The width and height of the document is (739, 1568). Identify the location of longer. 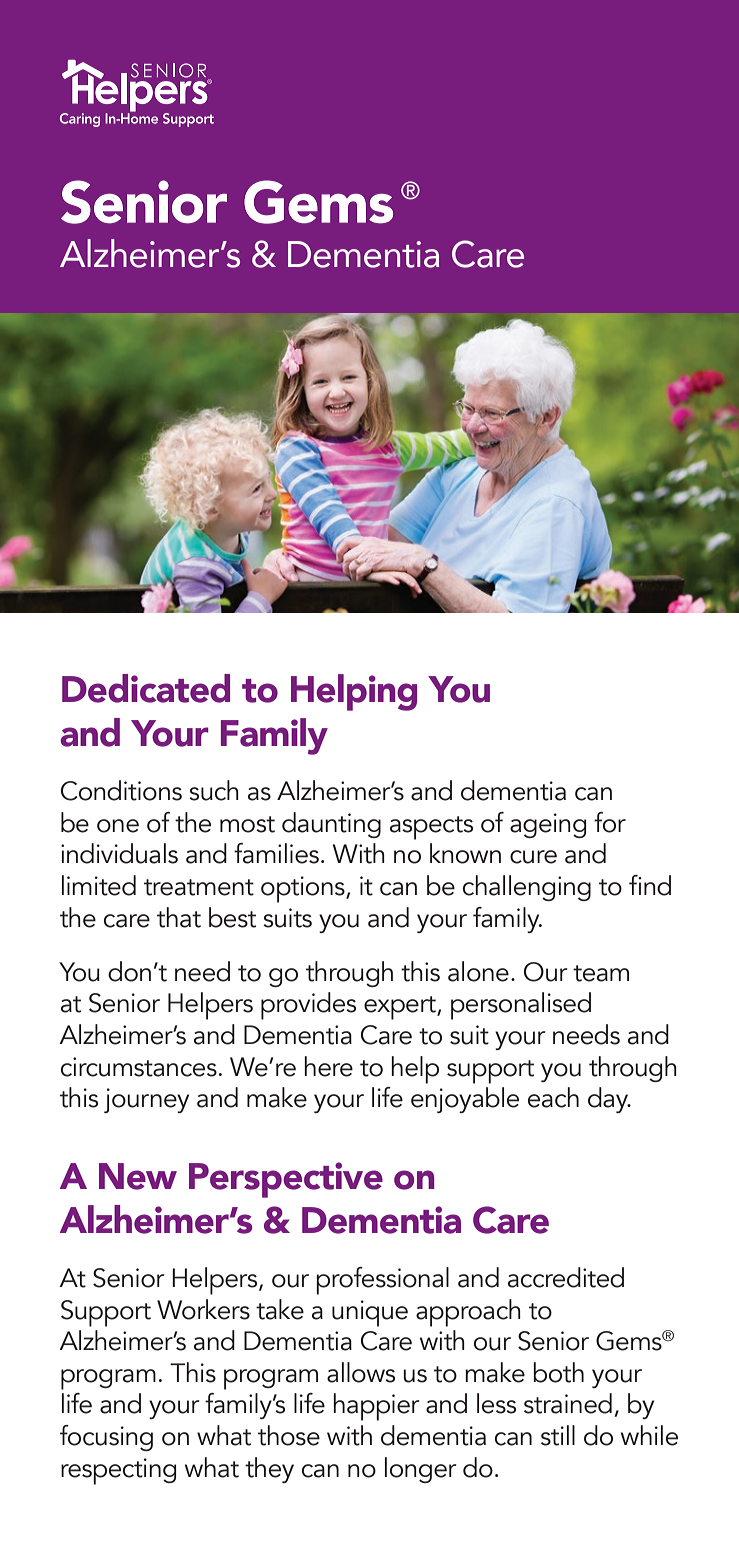
(421, 1470).
